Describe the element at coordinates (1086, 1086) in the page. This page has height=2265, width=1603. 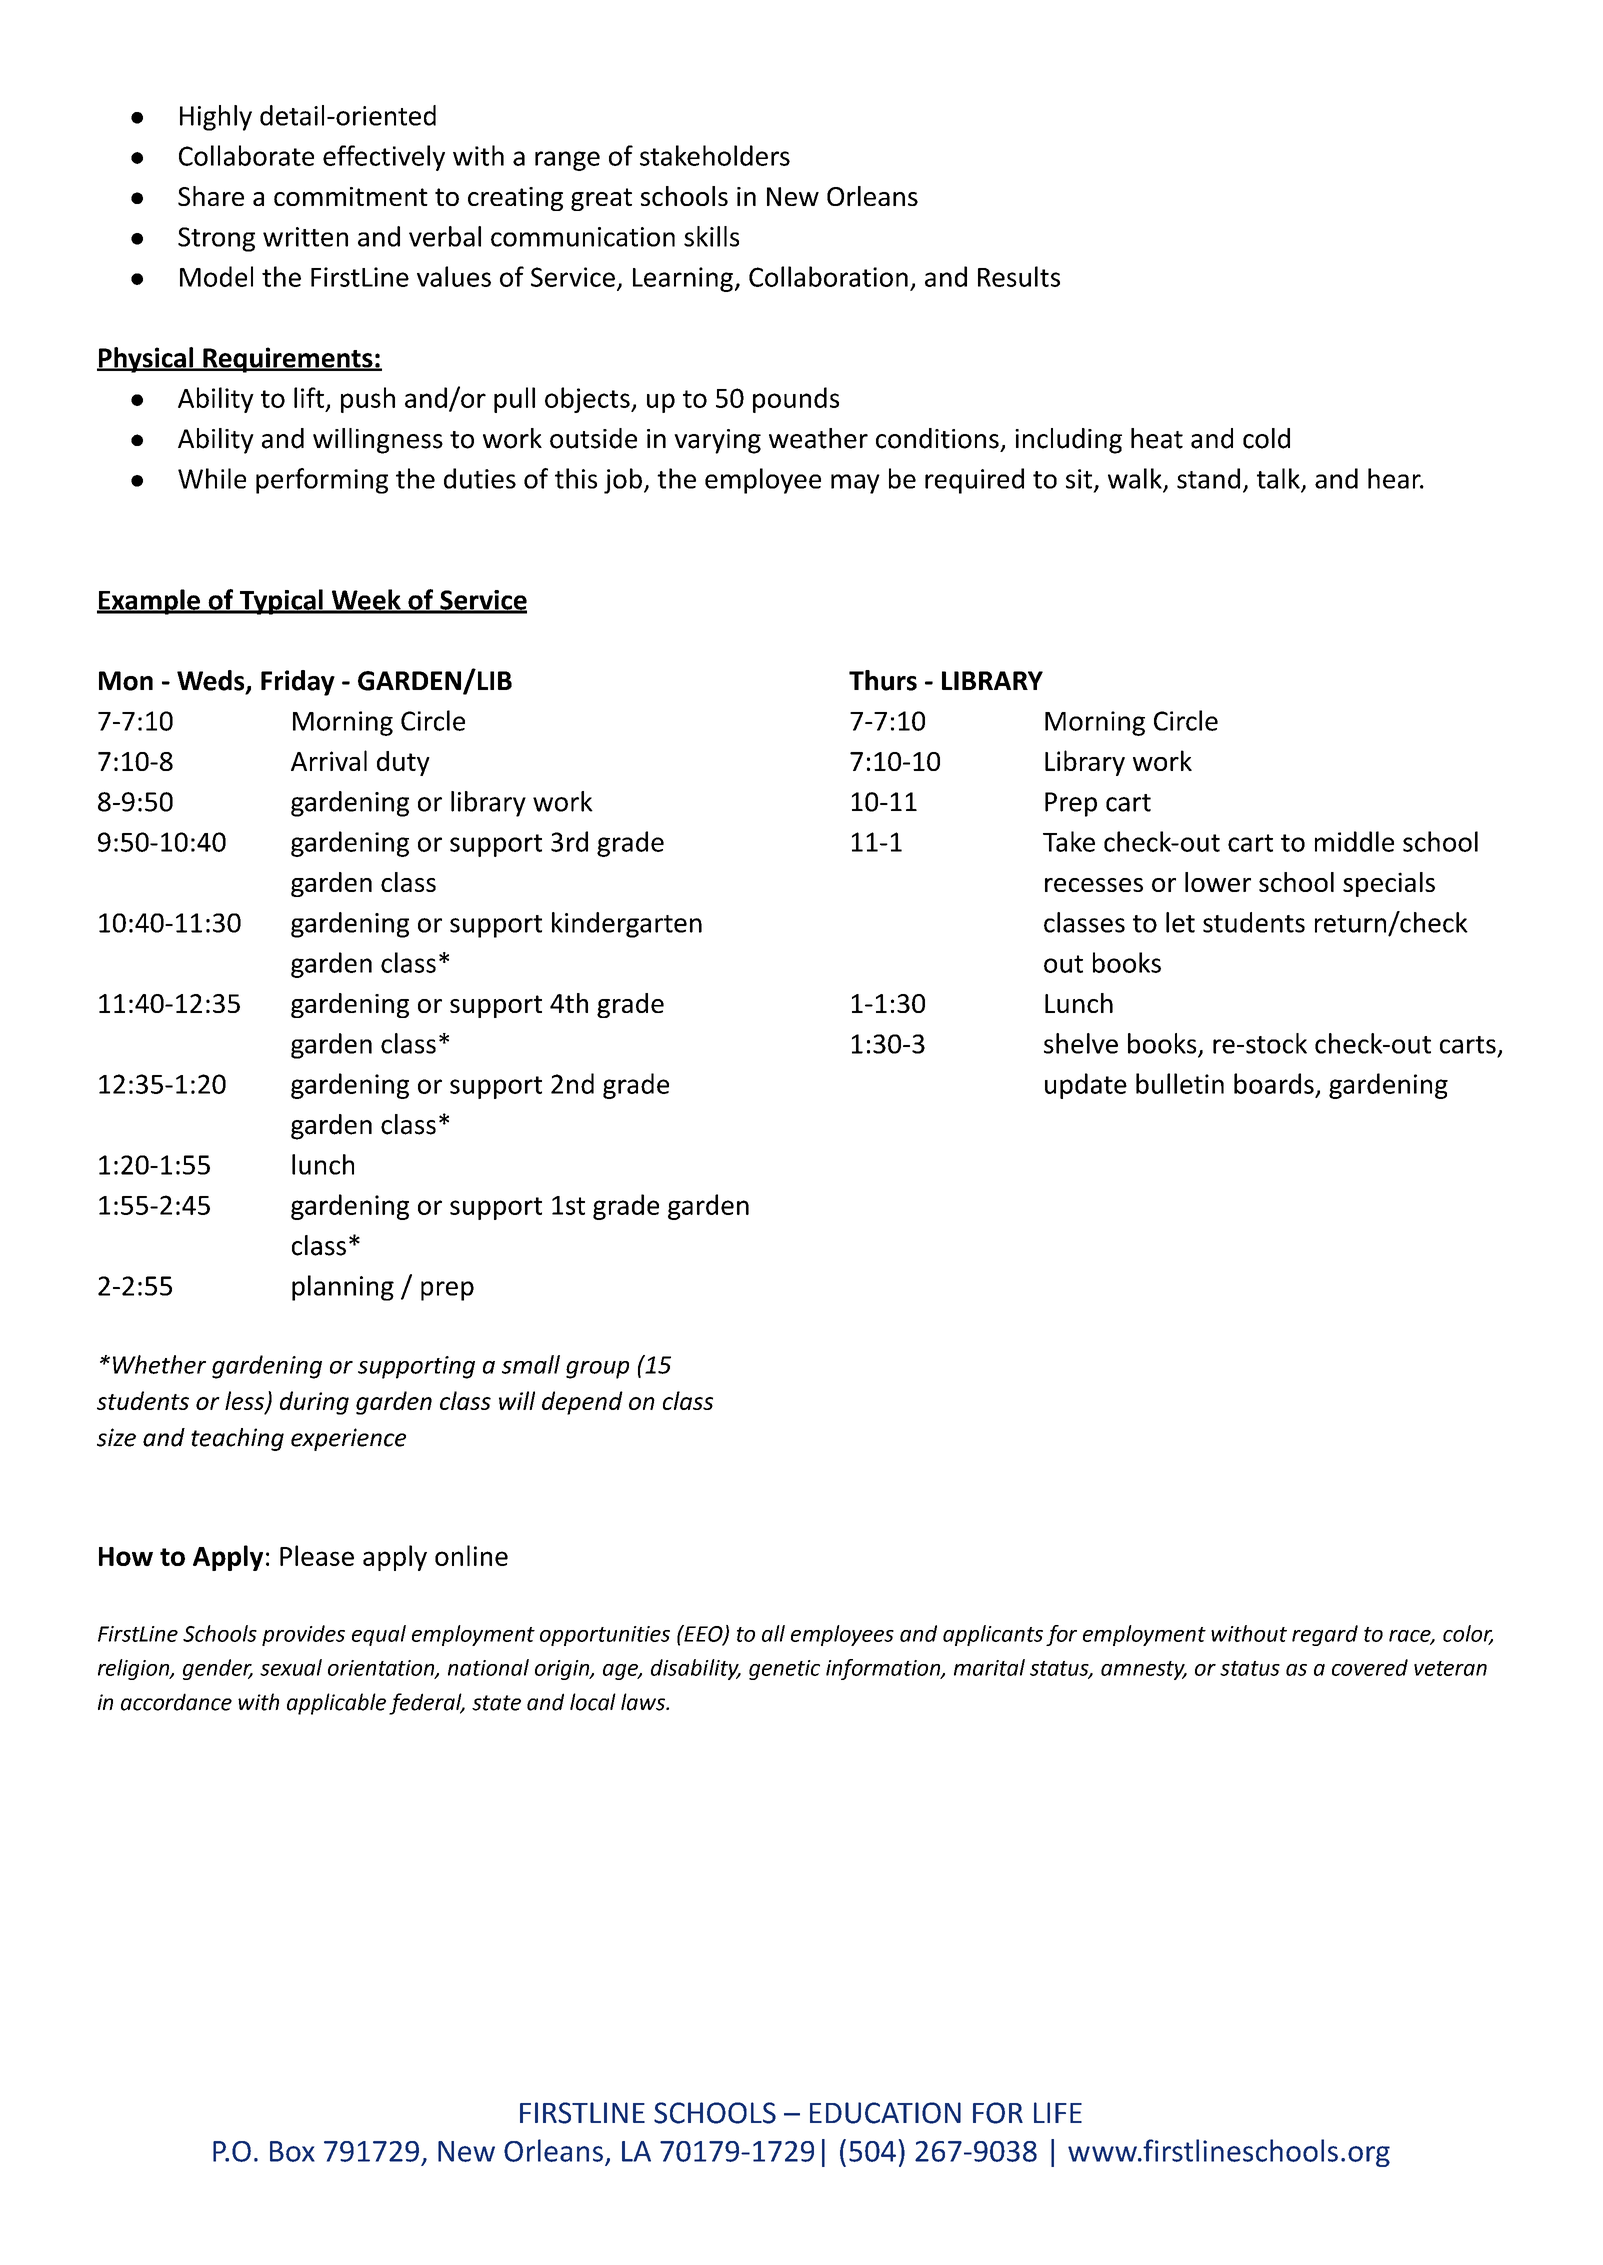
I see `update` at that location.
